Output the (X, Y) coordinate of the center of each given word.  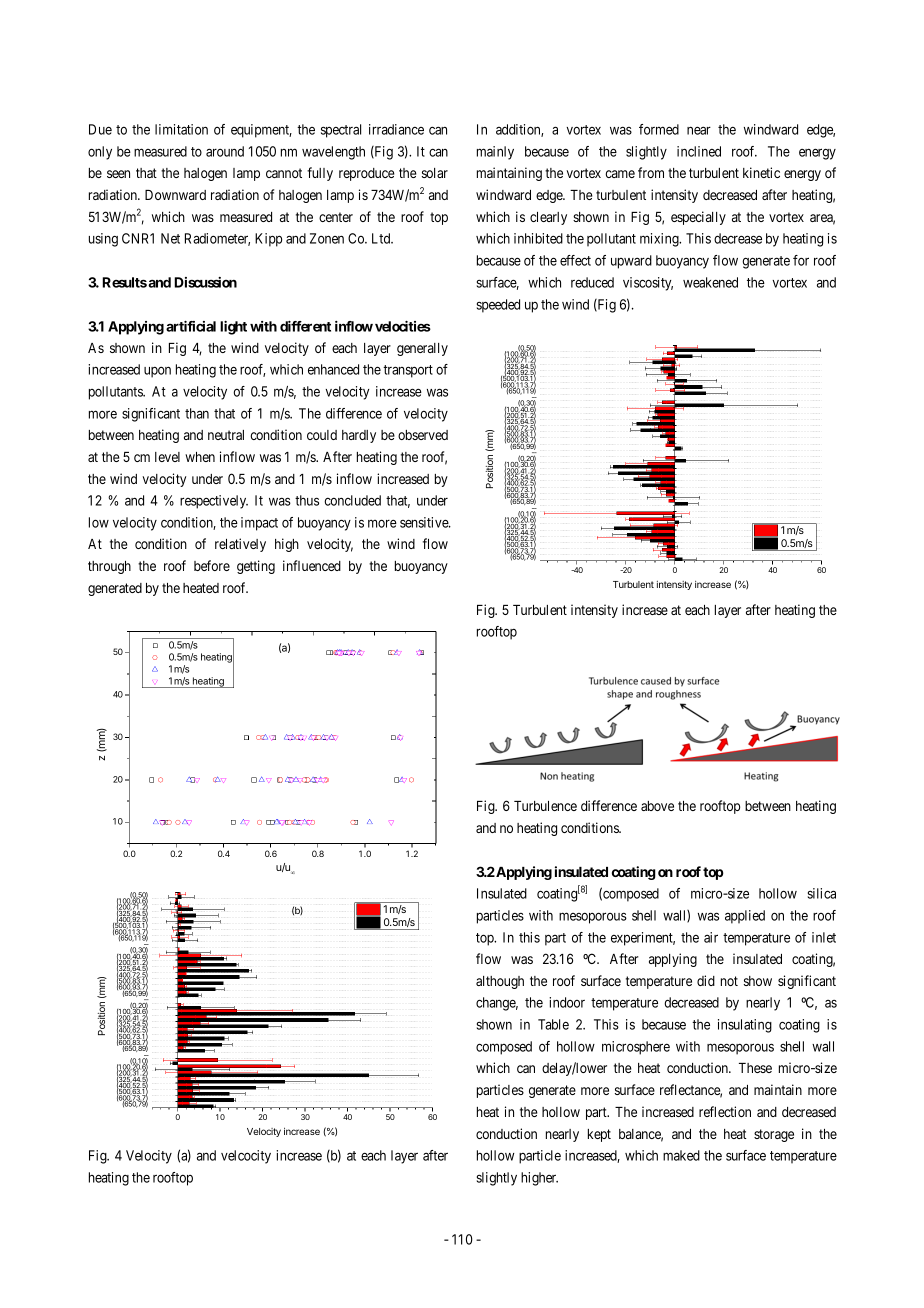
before (212, 565)
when (200, 457)
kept (599, 1135)
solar (435, 173)
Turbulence (545, 806)
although (500, 982)
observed (423, 435)
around (225, 151)
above (657, 806)
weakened (710, 282)
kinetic (761, 172)
